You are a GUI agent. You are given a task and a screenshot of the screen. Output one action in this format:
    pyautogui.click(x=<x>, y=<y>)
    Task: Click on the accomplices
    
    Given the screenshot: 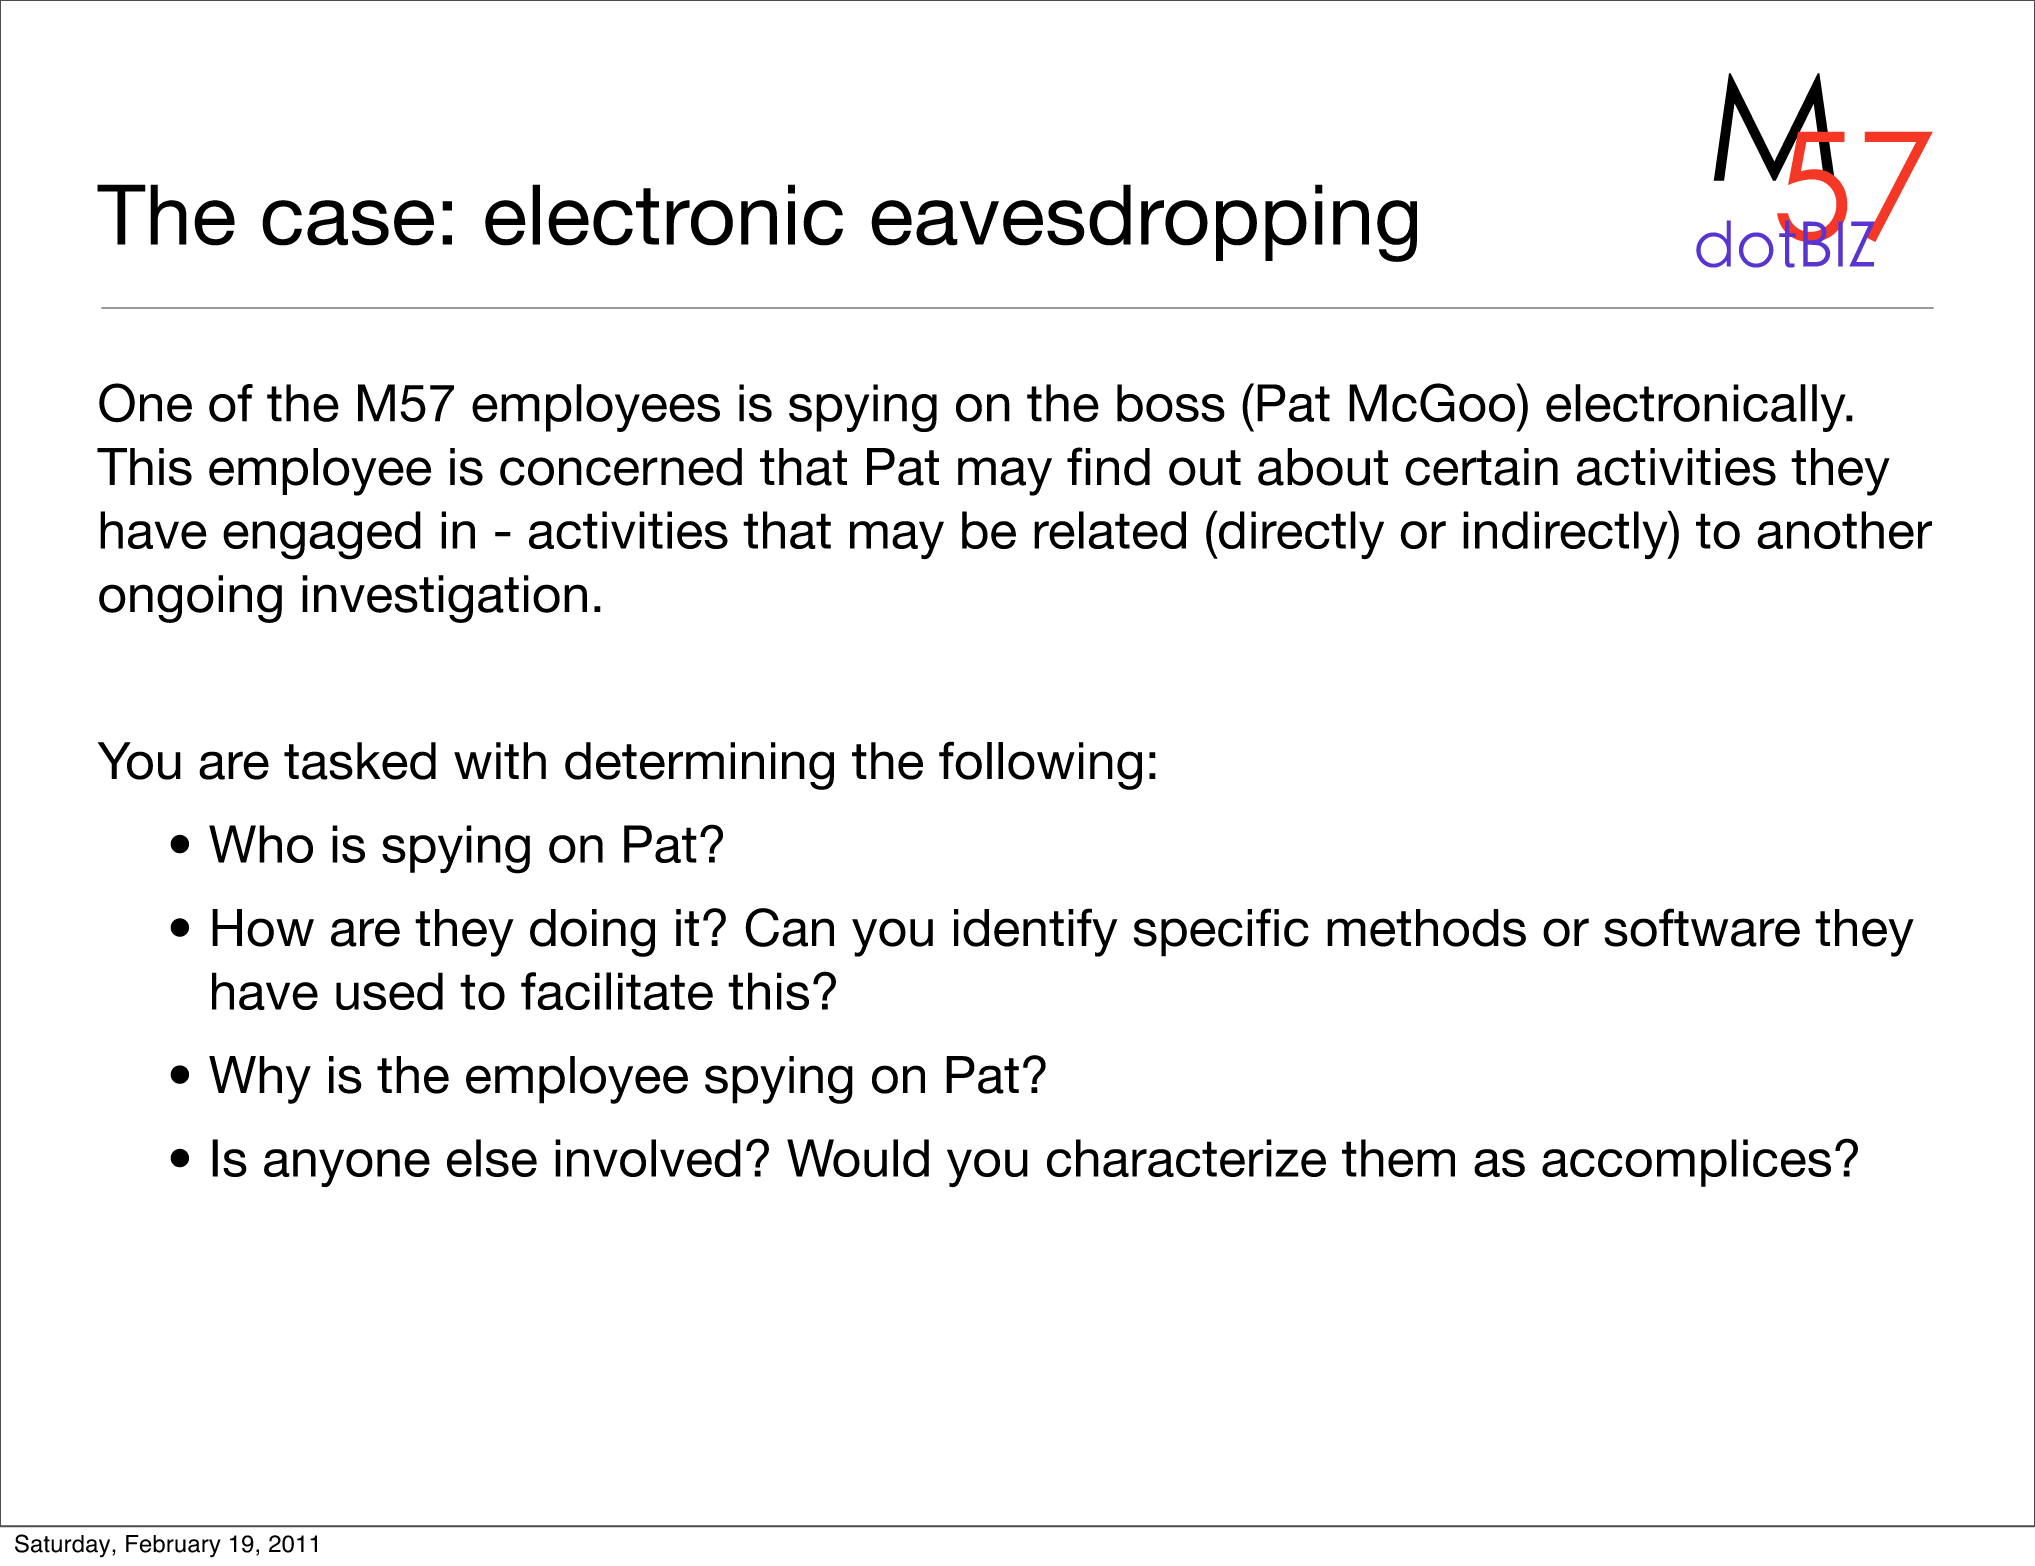 What is the action you would take?
    pyautogui.click(x=1686, y=1163)
